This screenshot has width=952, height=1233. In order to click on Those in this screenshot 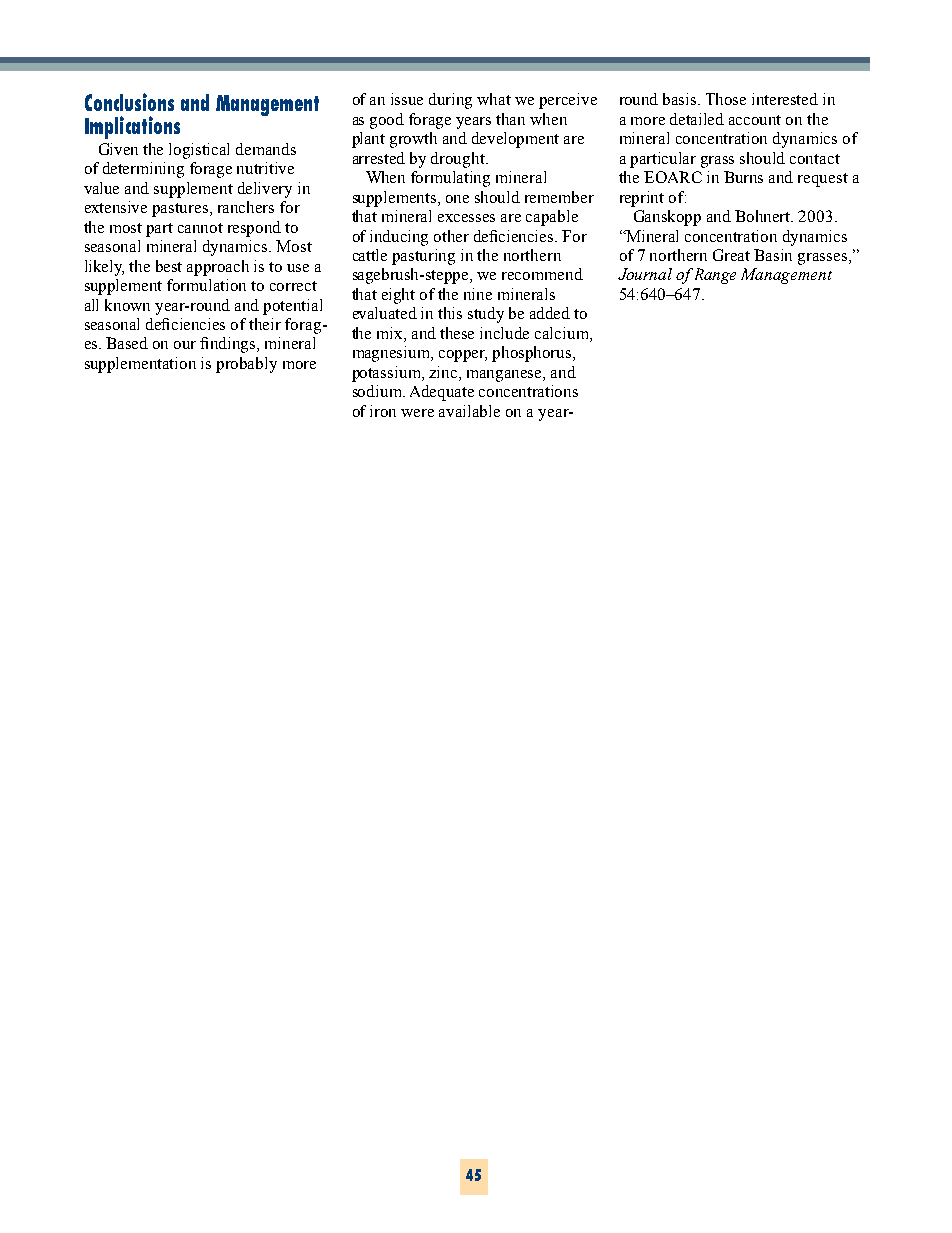, I will do `click(726, 99)`.
